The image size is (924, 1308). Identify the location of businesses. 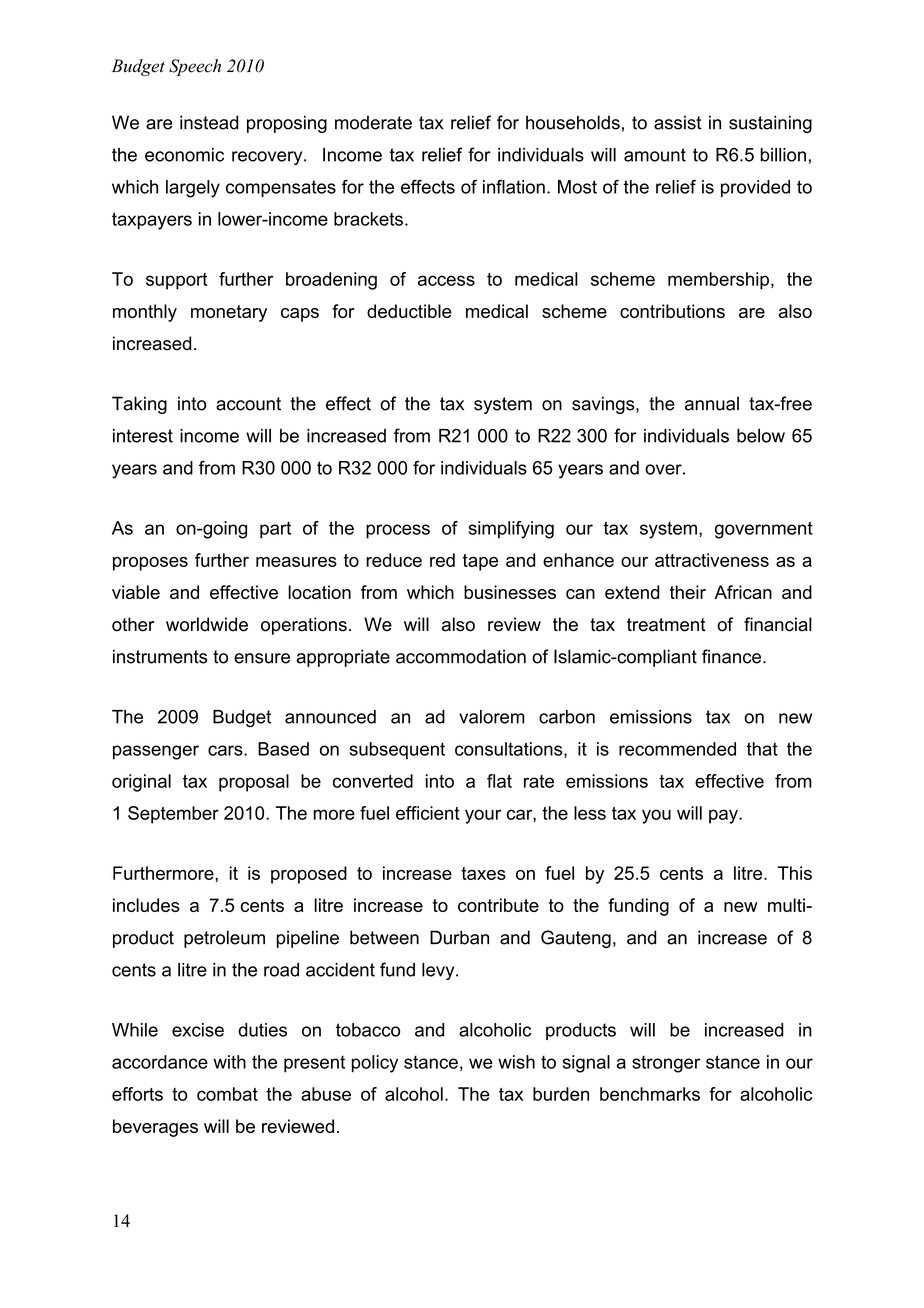
(510, 592).
